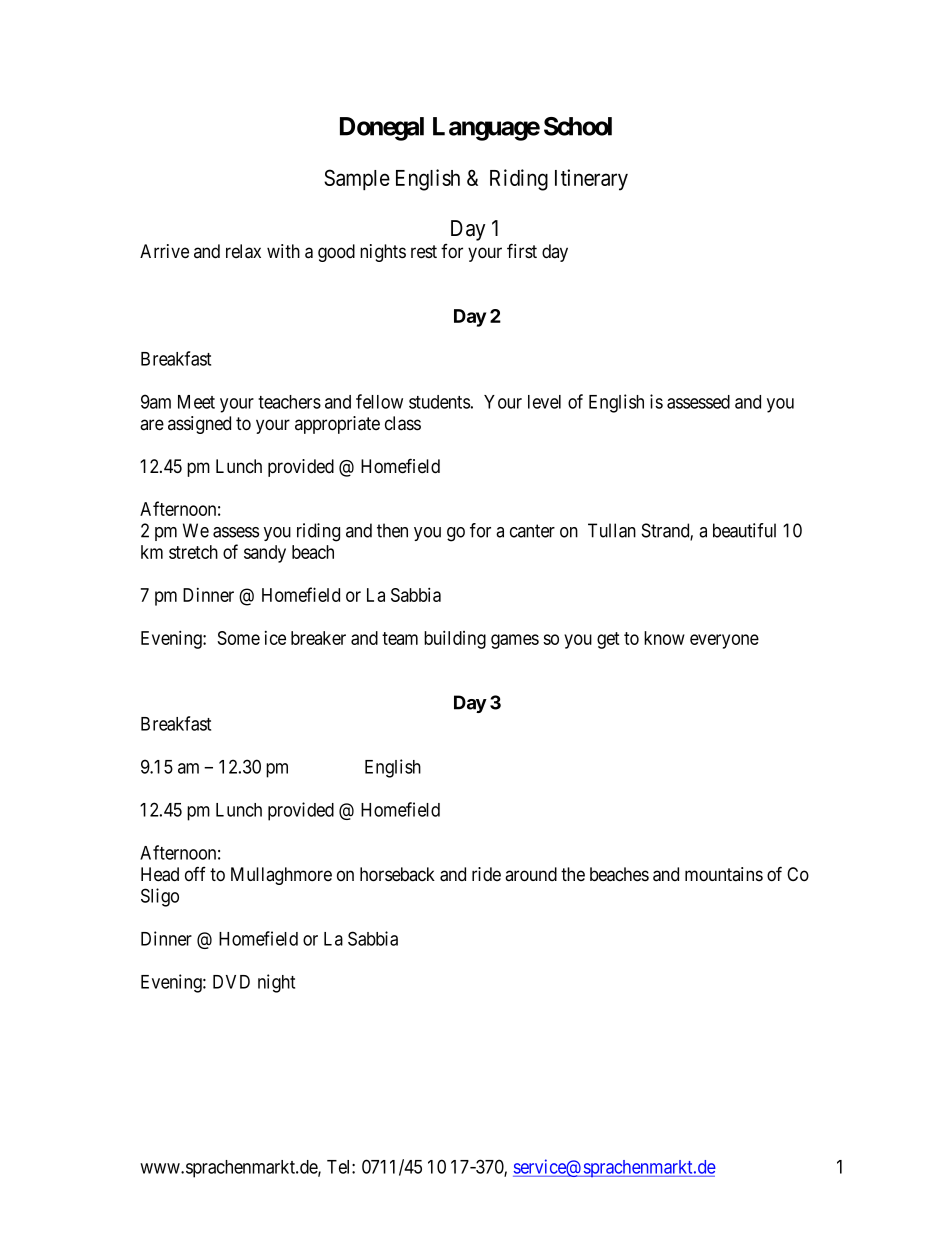 The height and width of the document is (1233, 952). Describe the element at coordinates (455, 639) in the document. I see `building` at that location.
